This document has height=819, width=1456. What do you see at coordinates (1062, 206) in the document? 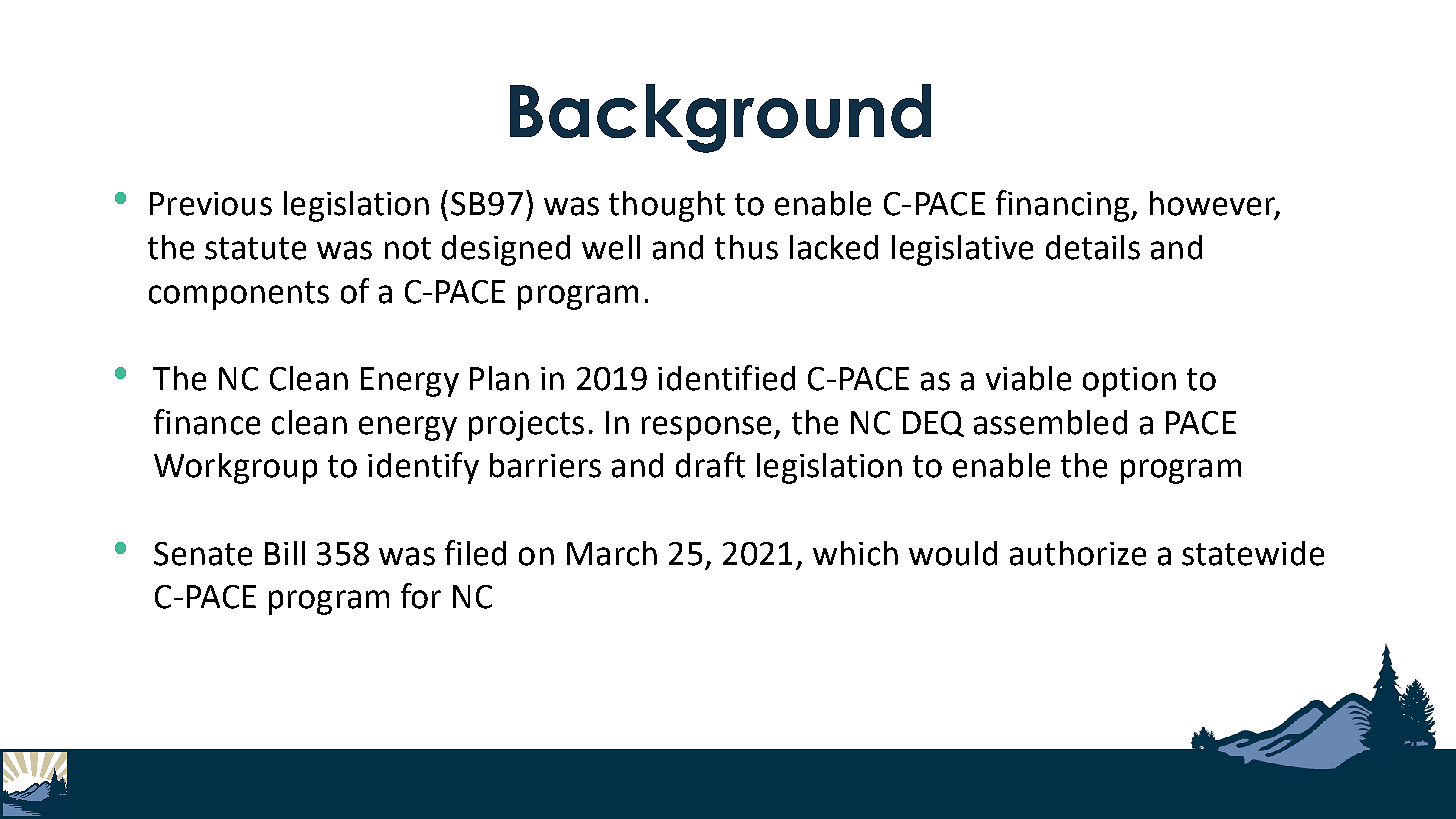
I see `financing` at bounding box center [1062, 206].
